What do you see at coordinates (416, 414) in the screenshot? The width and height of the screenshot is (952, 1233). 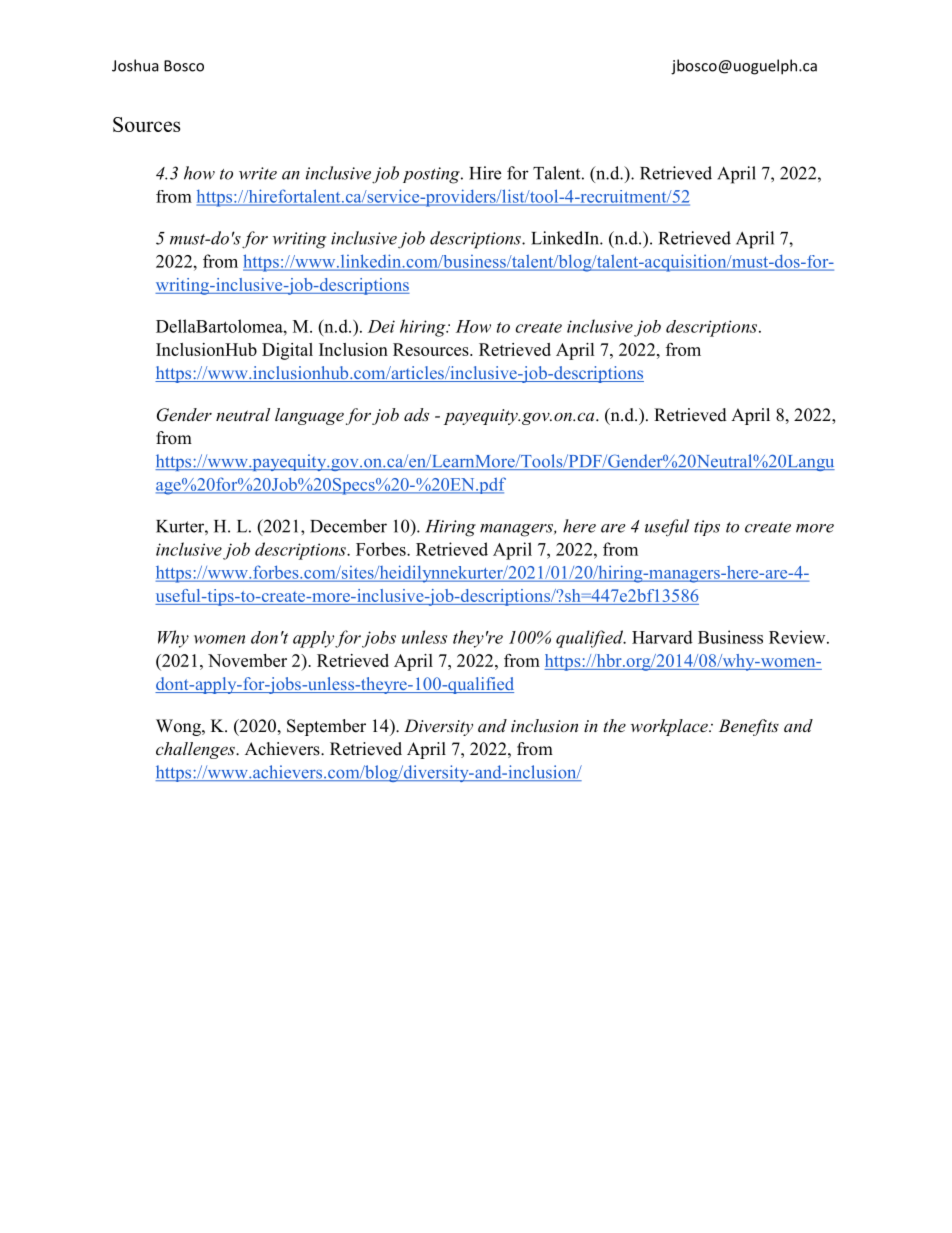 I see `ads` at bounding box center [416, 414].
